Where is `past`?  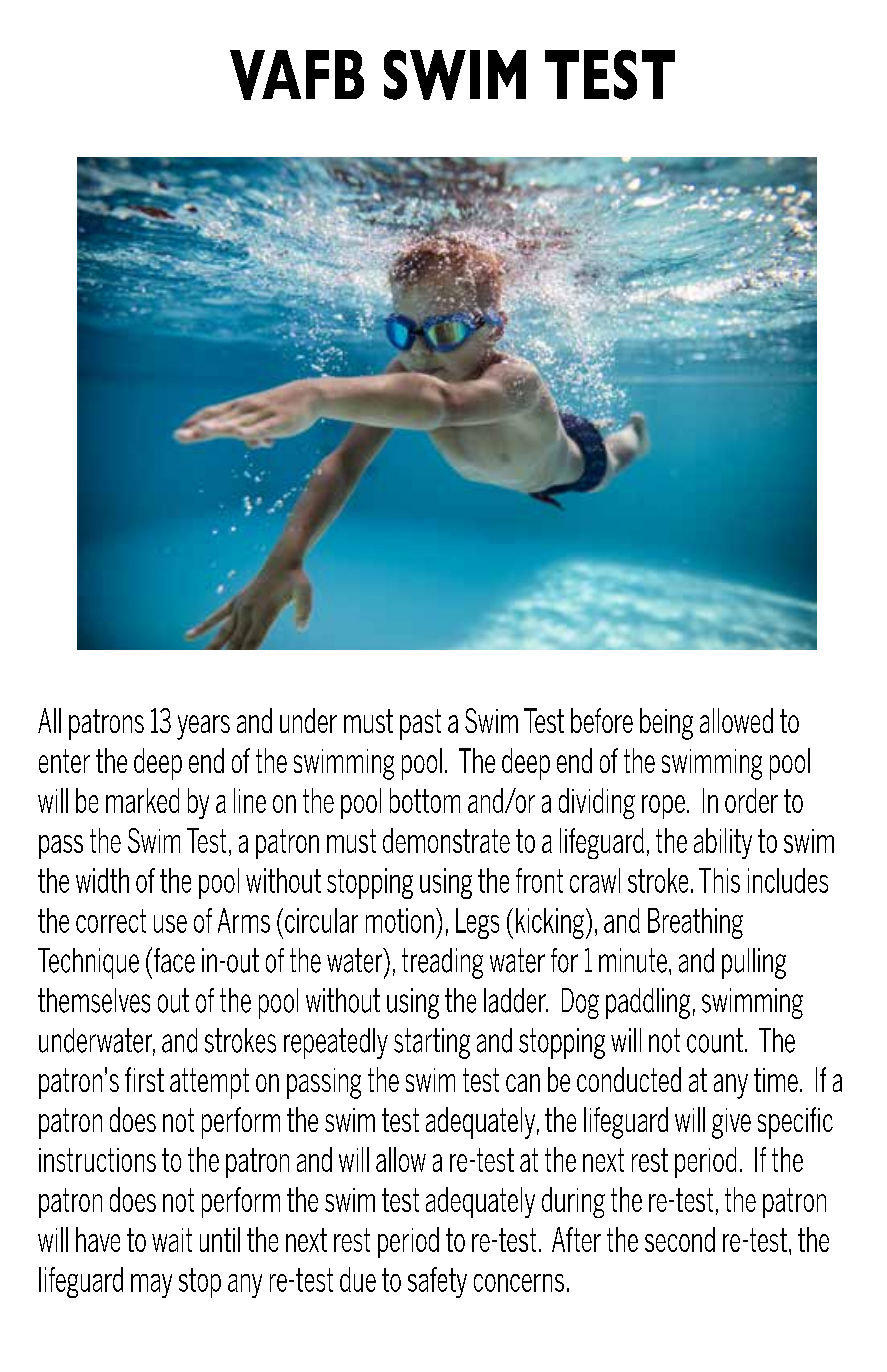 past is located at coordinates (420, 724).
